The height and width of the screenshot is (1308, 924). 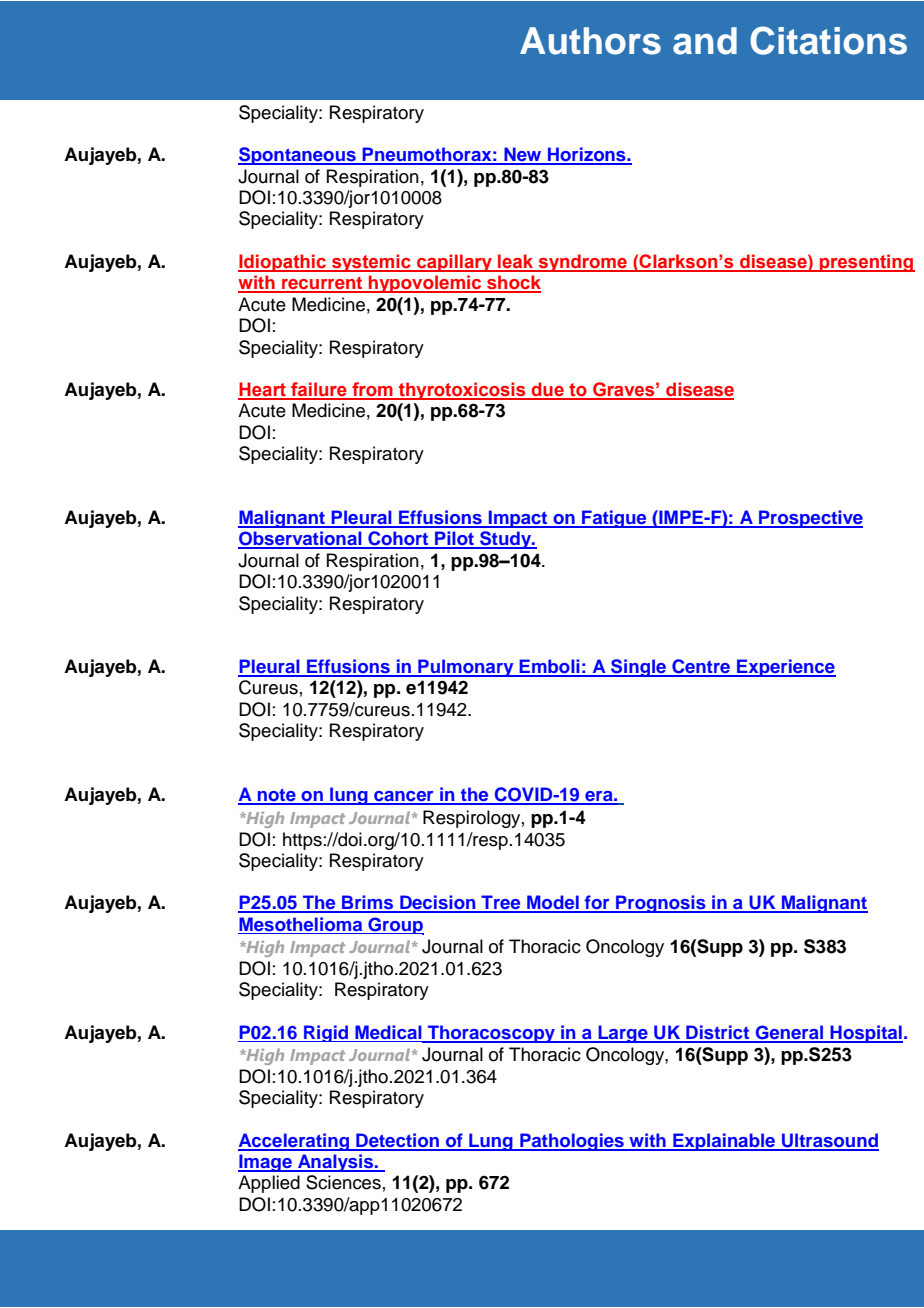 What do you see at coordinates (828, 40) in the screenshot?
I see `Citations` at bounding box center [828, 40].
